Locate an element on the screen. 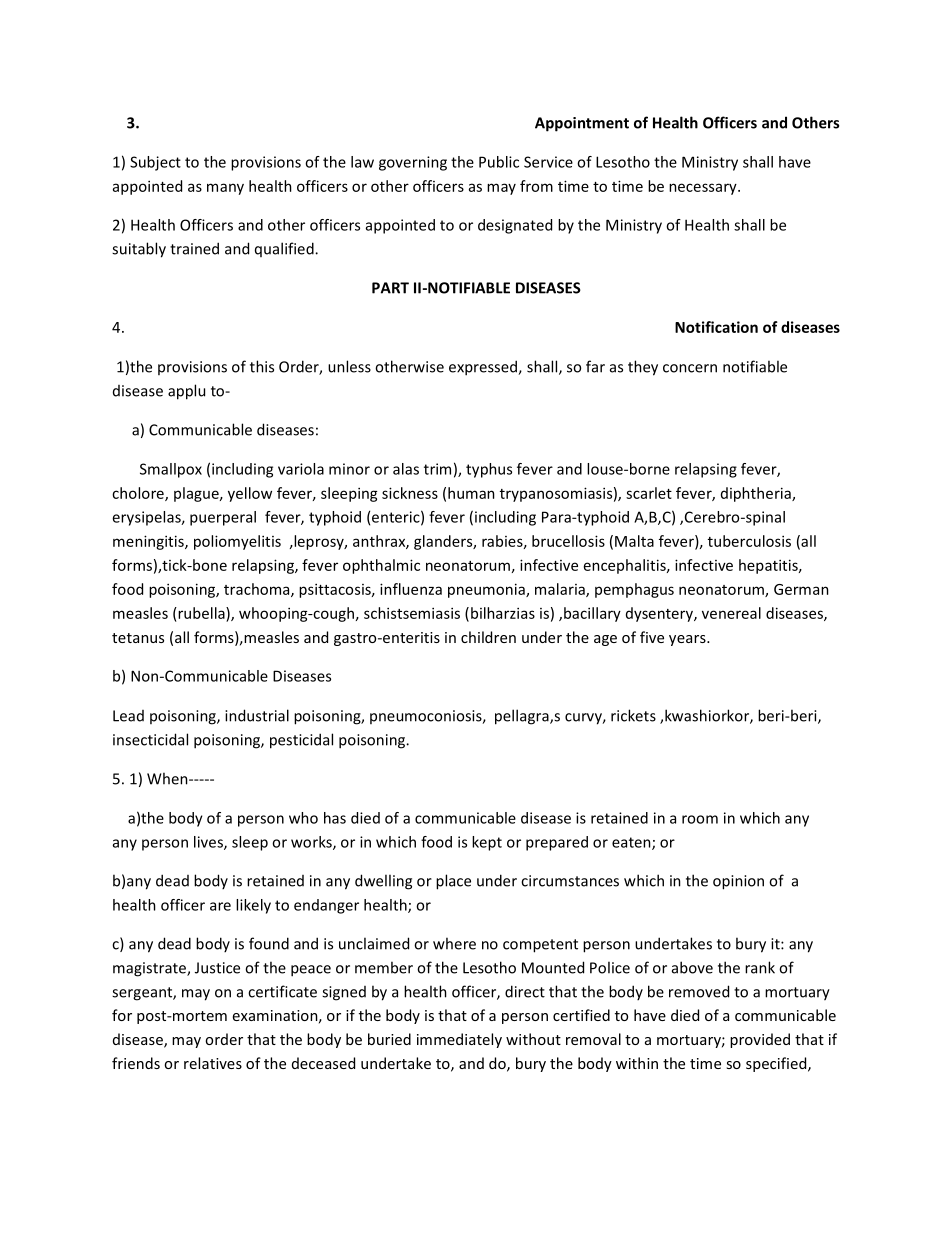  Public is located at coordinates (499, 162).
